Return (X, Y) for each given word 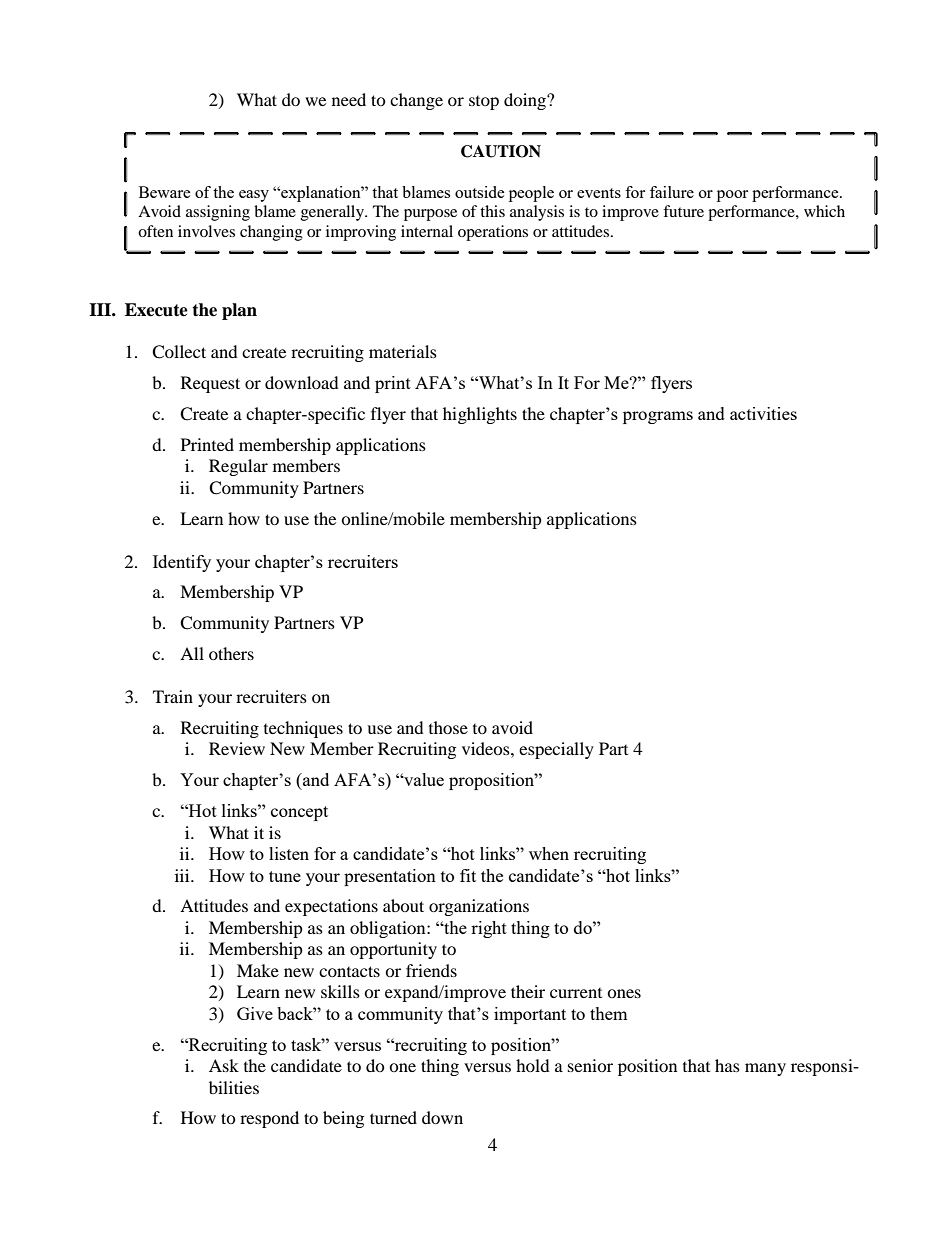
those (448, 727)
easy (254, 196)
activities (763, 413)
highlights (480, 415)
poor (732, 196)
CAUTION (501, 151)
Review (237, 748)
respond (269, 1119)
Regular (238, 467)
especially (556, 750)
